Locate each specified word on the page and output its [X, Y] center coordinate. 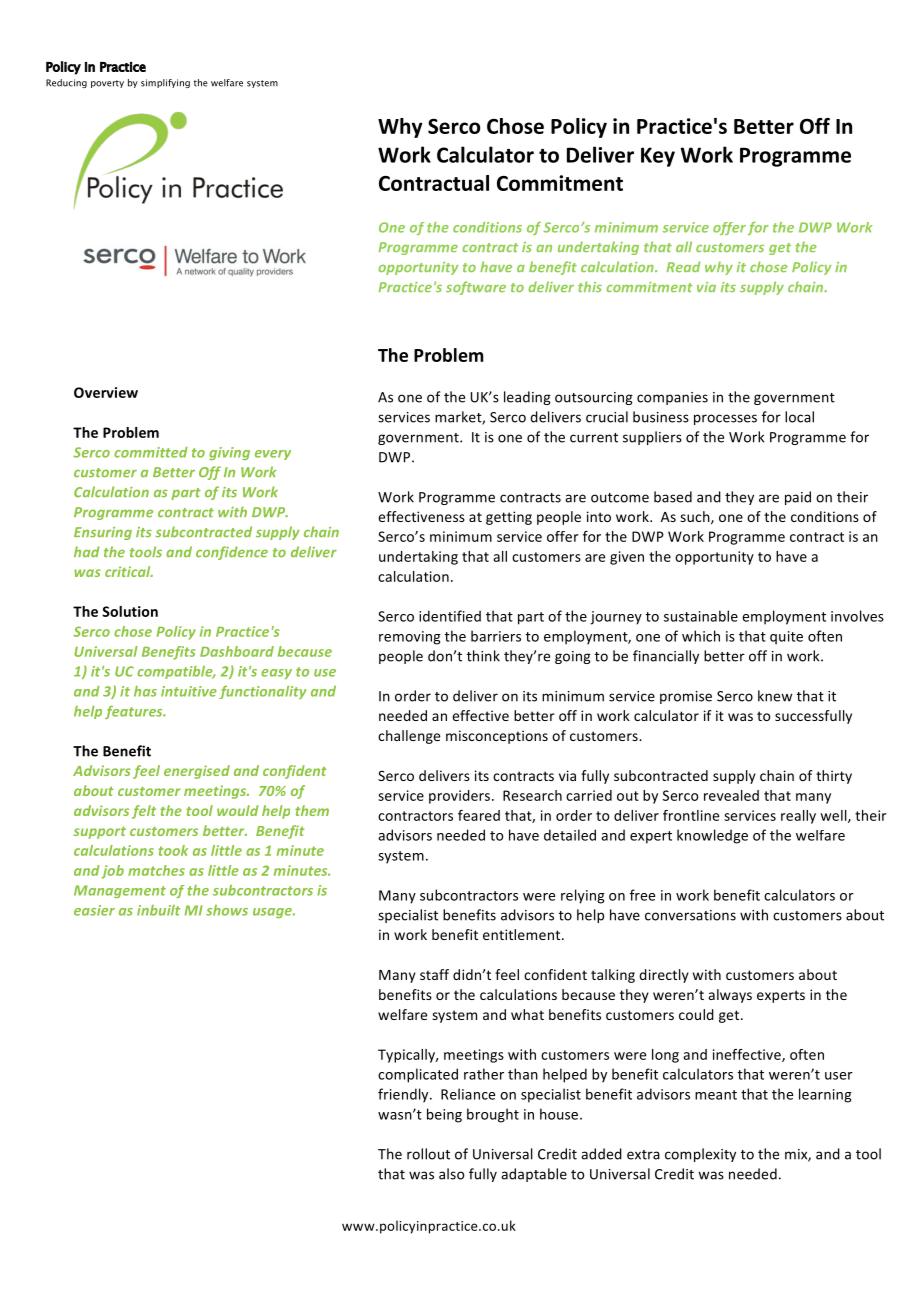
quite [786, 638]
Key [658, 157]
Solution [130, 611]
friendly [404, 1095]
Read [683, 266]
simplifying [165, 83]
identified [450, 616]
